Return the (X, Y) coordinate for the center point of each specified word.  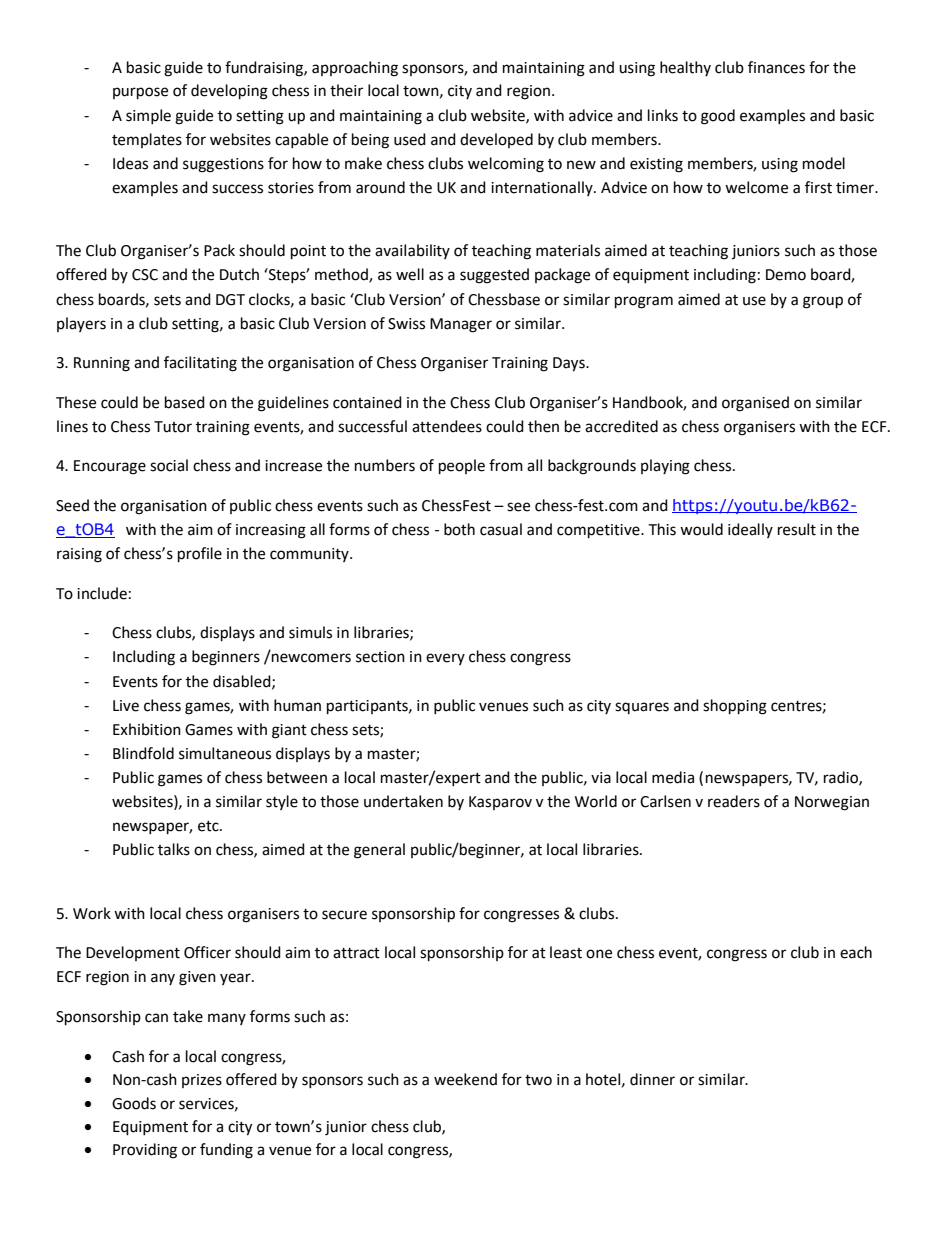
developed (496, 140)
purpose (140, 93)
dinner (652, 1079)
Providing (145, 1151)
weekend (465, 1079)
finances (776, 67)
